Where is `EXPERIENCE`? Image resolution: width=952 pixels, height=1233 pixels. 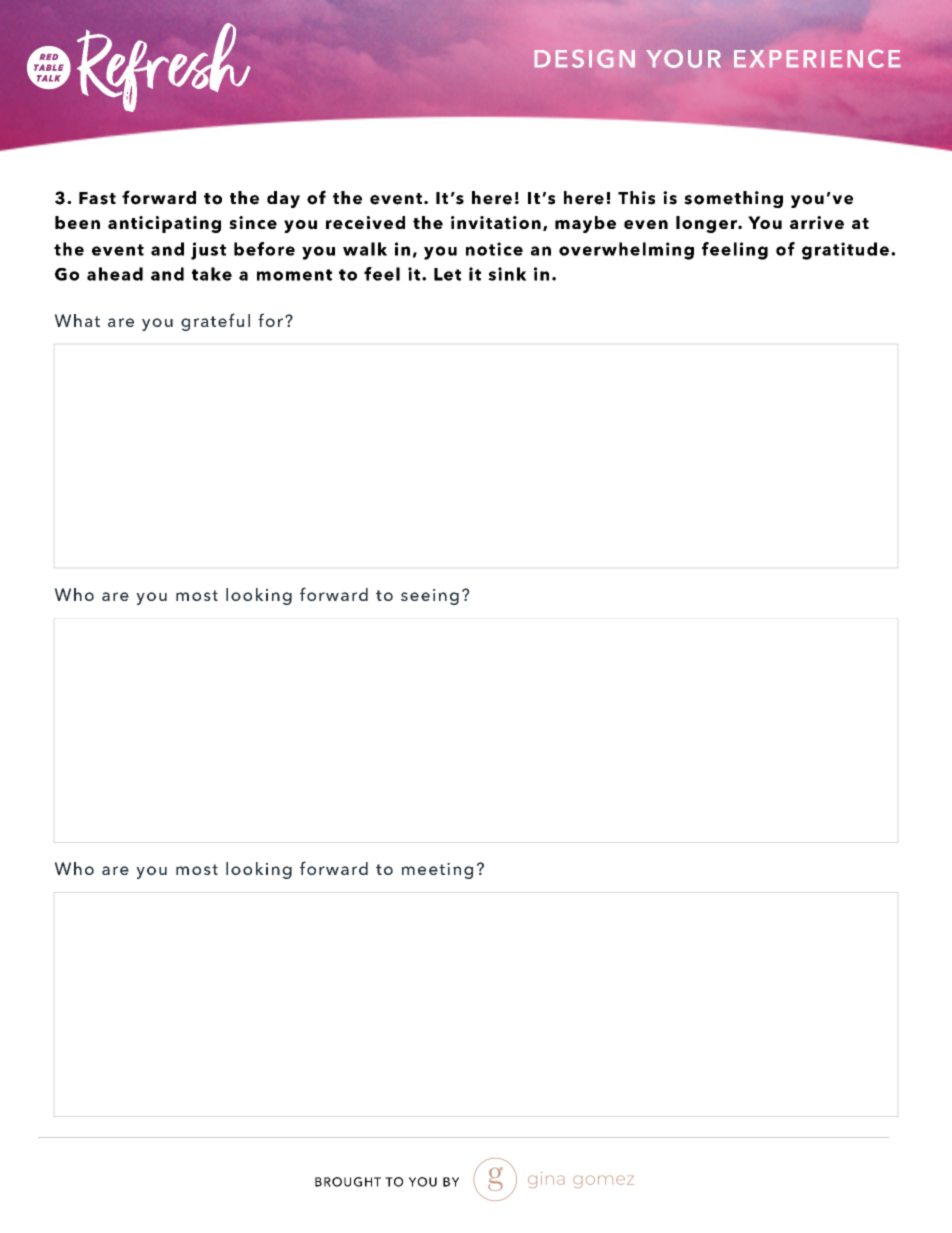 EXPERIENCE is located at coordinates (817, 59).
